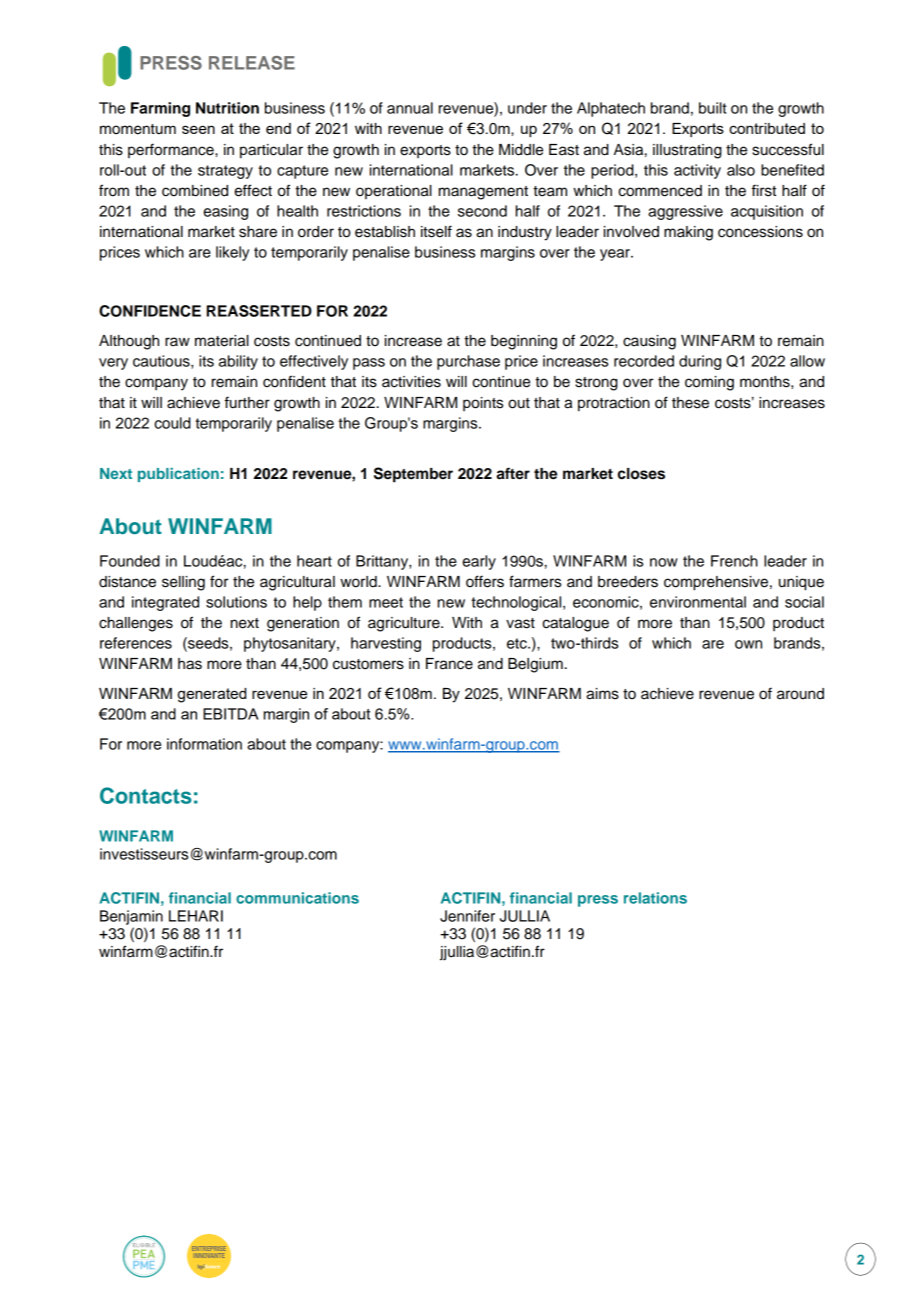 Image resolution: width=924 pixels, height=1308 pixels. What do you see at coordinates (178, 475) in the page?
I see `publication` at bounding box center [178, 475].
